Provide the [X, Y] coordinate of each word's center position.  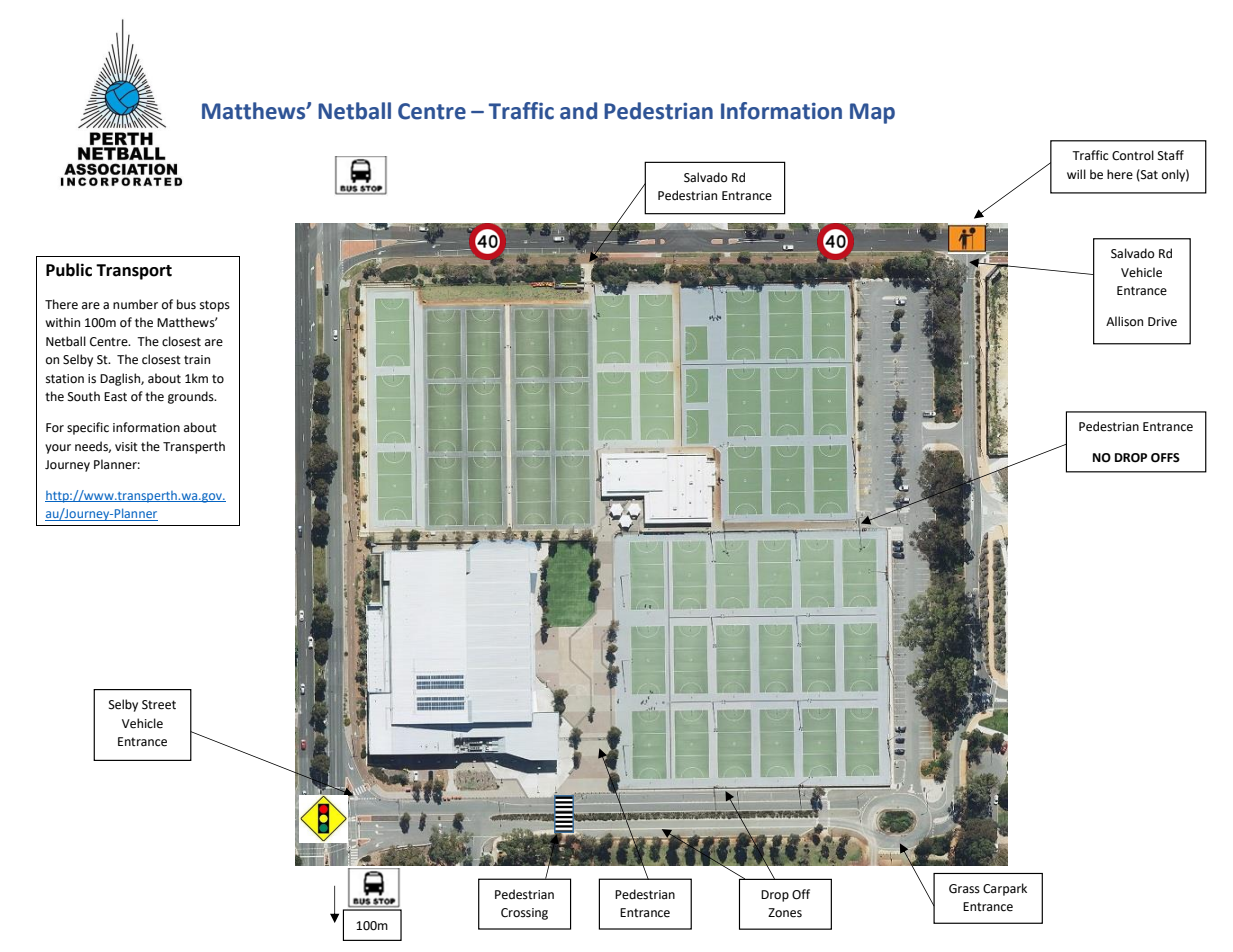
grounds [192, 397]
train [197, 359]
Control [1133, 155]
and [578, 111]
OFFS [1165, 458]
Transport [134, 272]
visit [126, 447]
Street [159, 705]
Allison [1124, 321]
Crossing [524, 914]
